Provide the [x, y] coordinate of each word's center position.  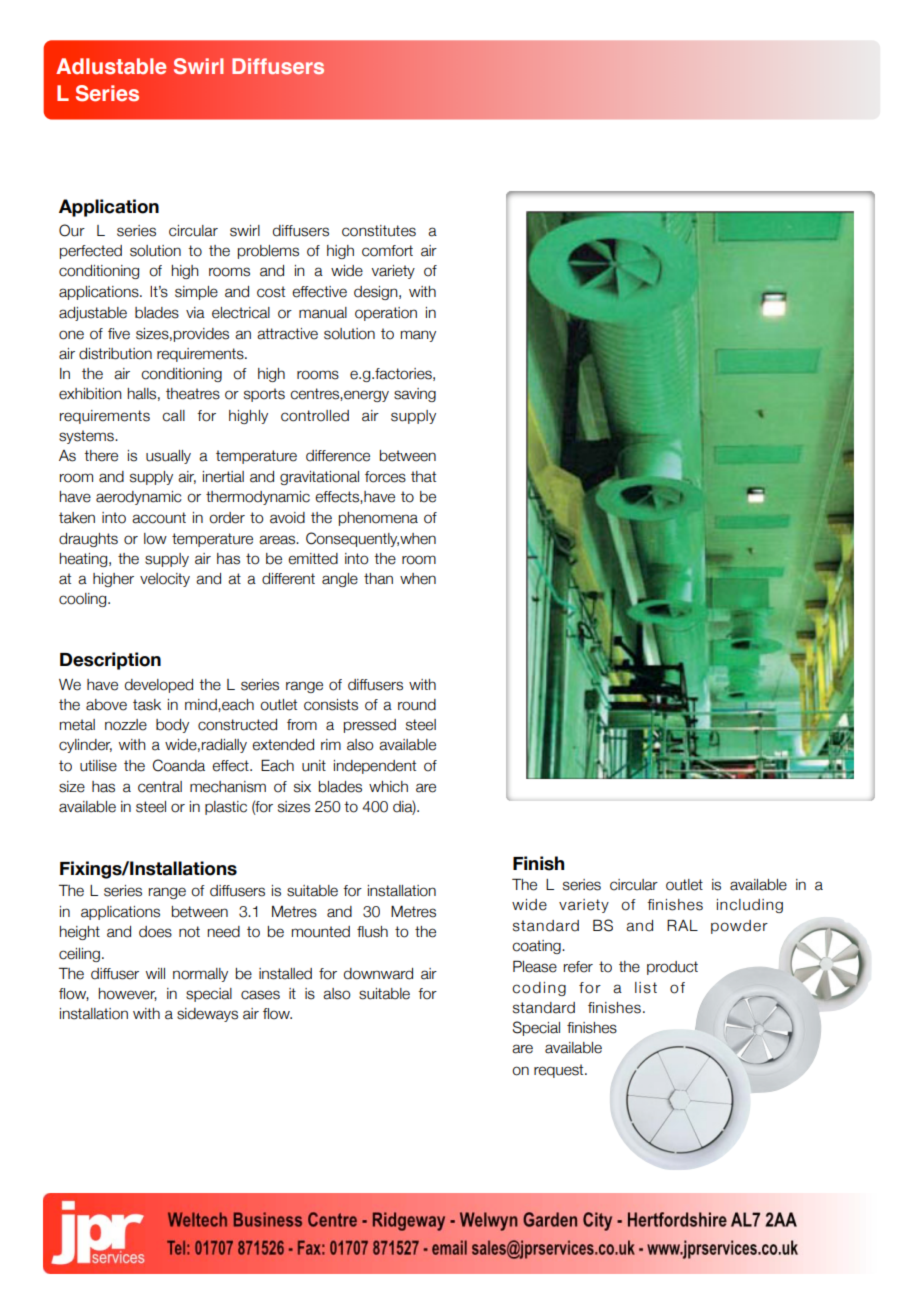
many [418, 336]
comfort [387, 251]
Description [110, 661]
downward [378, 974]
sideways [207, 1015]
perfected [91, 252]
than [378, 579]
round [417, 705]
